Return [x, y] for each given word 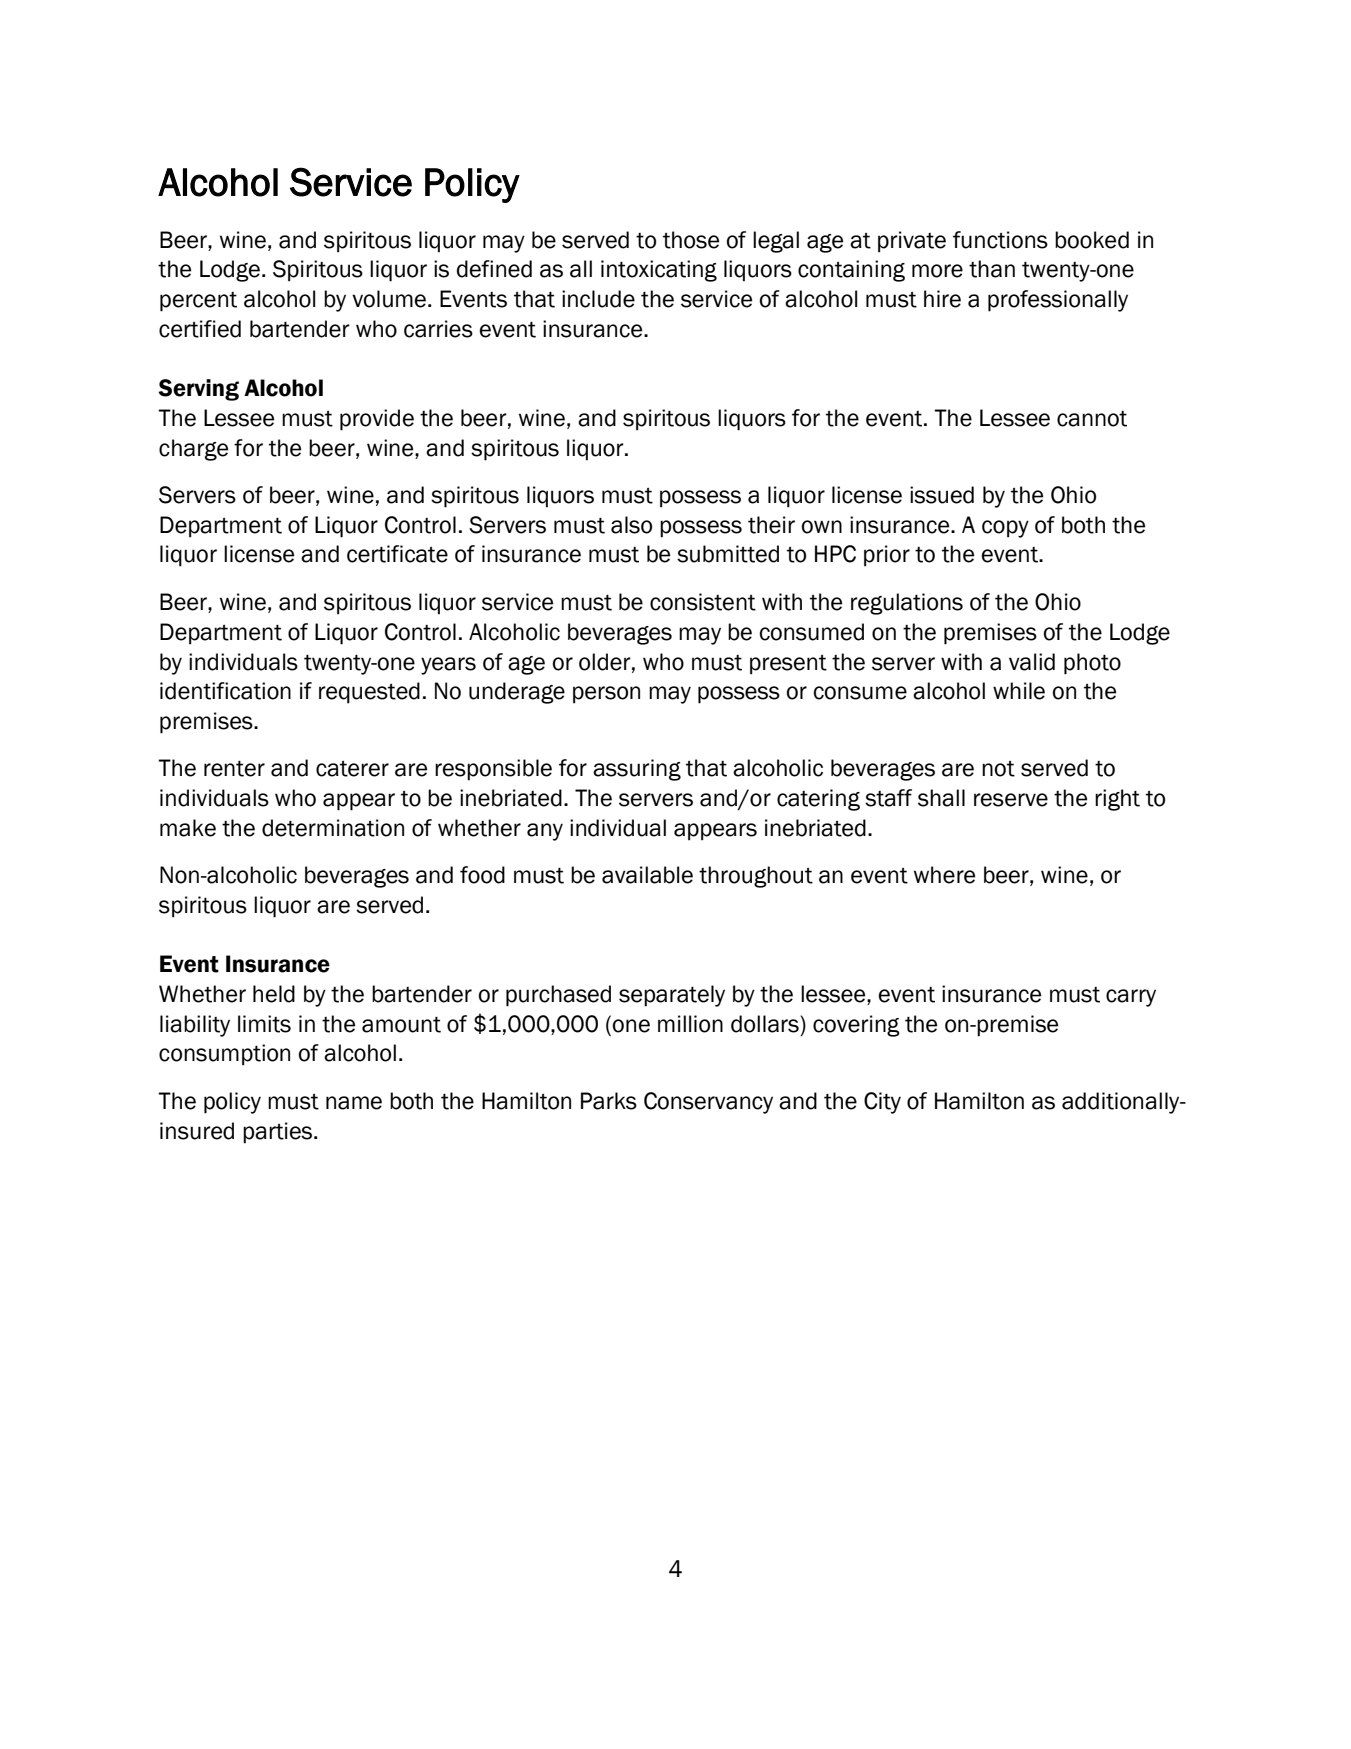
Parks [609, 1101]
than [992, 269]
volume [390, 299]
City [882, 1103]
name [354, 1103]
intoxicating [659, 271]
